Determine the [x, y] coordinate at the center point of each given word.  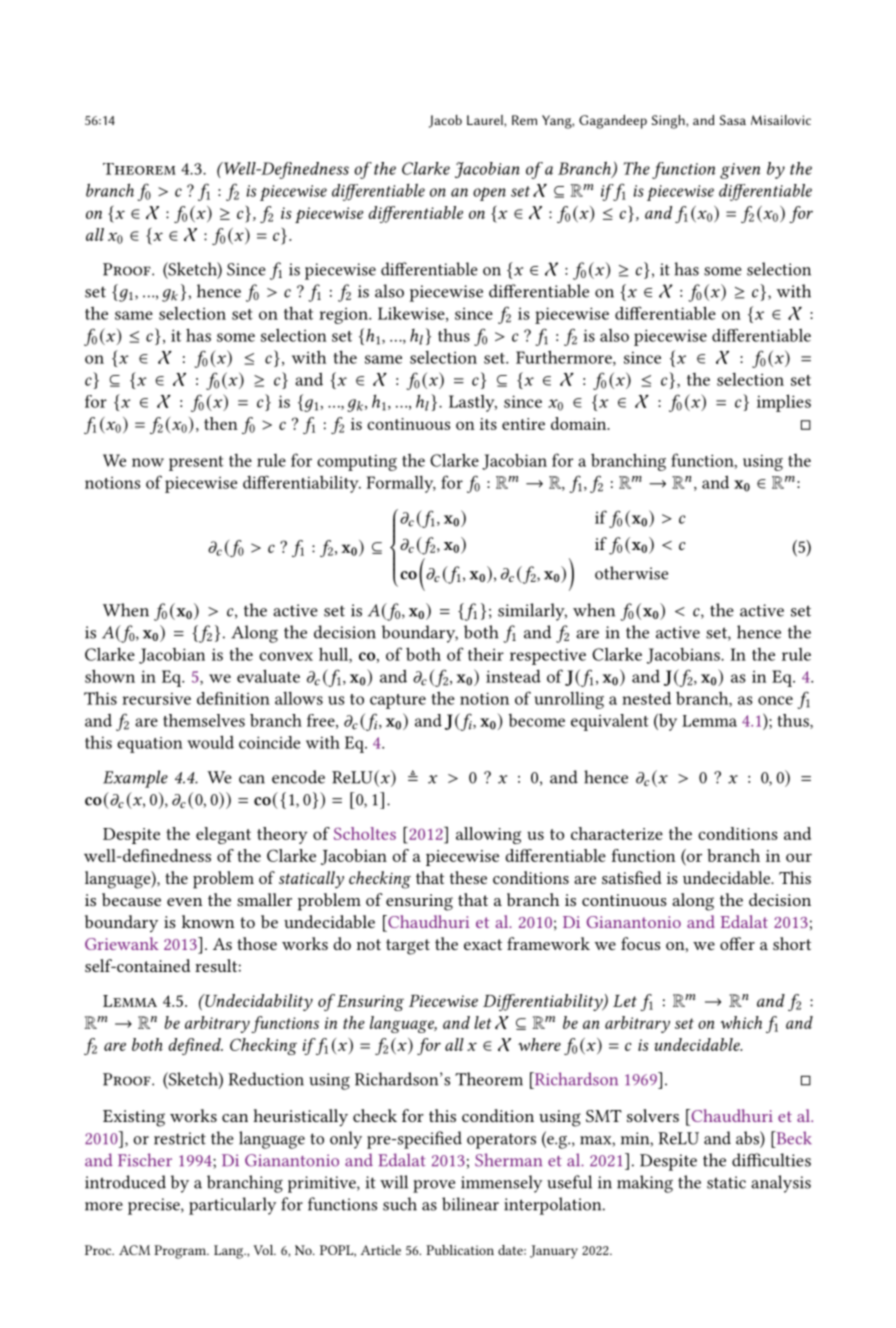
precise [155, 1206]
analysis [781, 1184]
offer [737, 943]
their [486, 654]
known [208, 921]
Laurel [486, 120]
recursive [156, 698]
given [740, 171]
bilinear [470, 1204]
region [344, 315]
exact [483, 944]
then [221, 423]
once [775, 700]
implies [784, 403]
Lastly [473, 403]
